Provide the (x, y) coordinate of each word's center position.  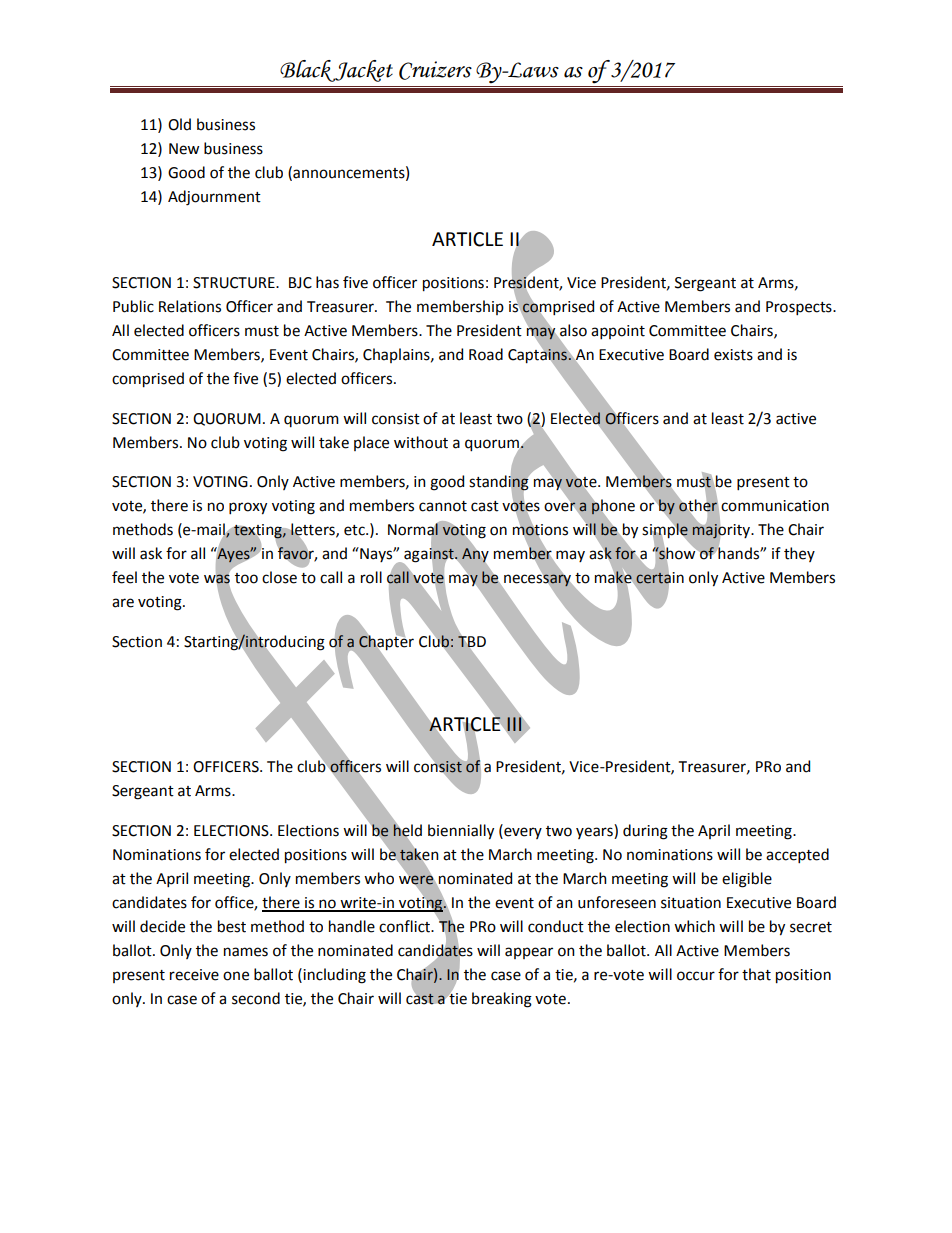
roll (371, 577)
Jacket (363, 71)
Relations (190, 306)
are (123, 603)
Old (179, 124)
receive (194, 975)
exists (733, 355)
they (799, 554)
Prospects (800, 308)
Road (486, 354)
